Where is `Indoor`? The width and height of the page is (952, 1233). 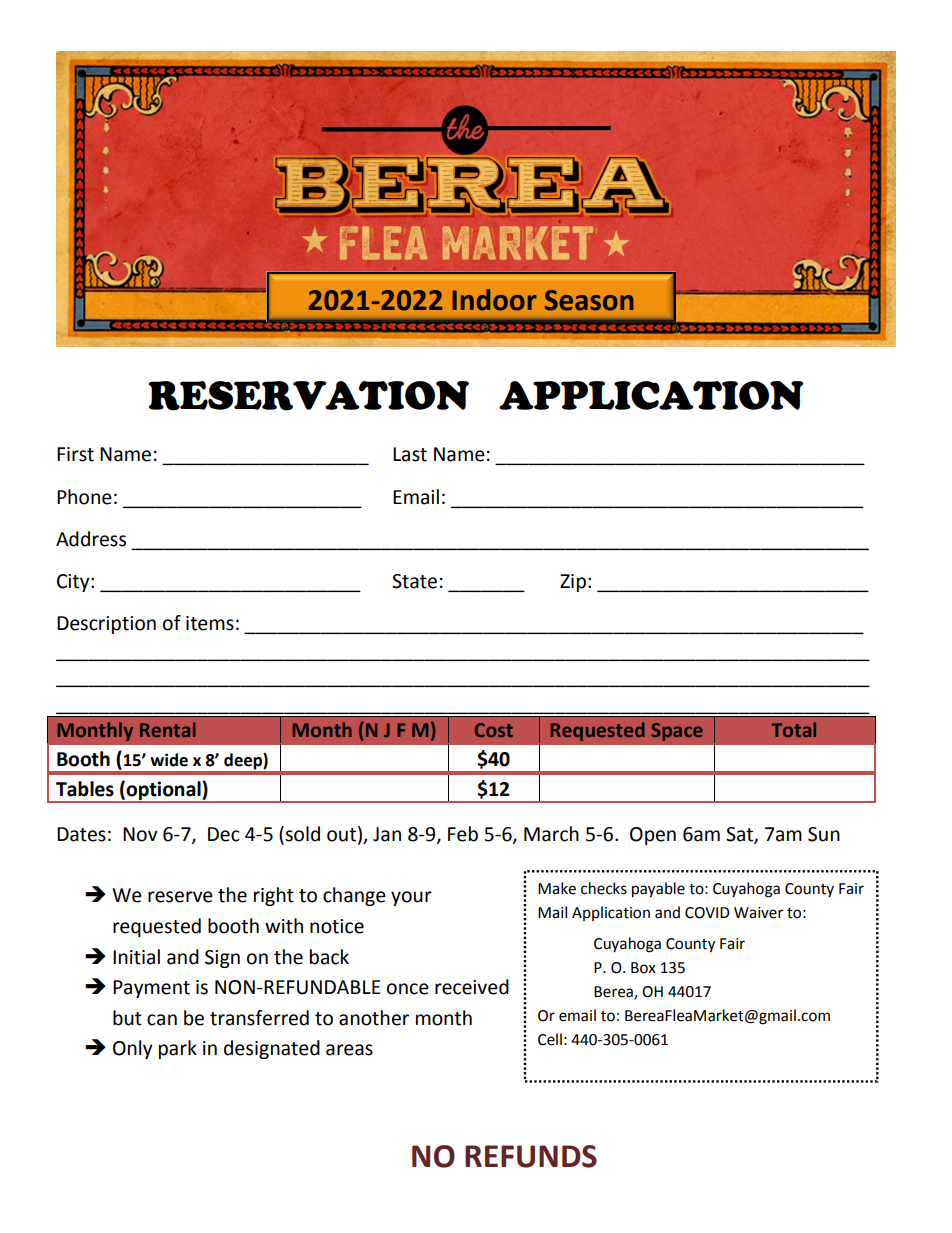 Indoor is located at coordinates (494, 300).
